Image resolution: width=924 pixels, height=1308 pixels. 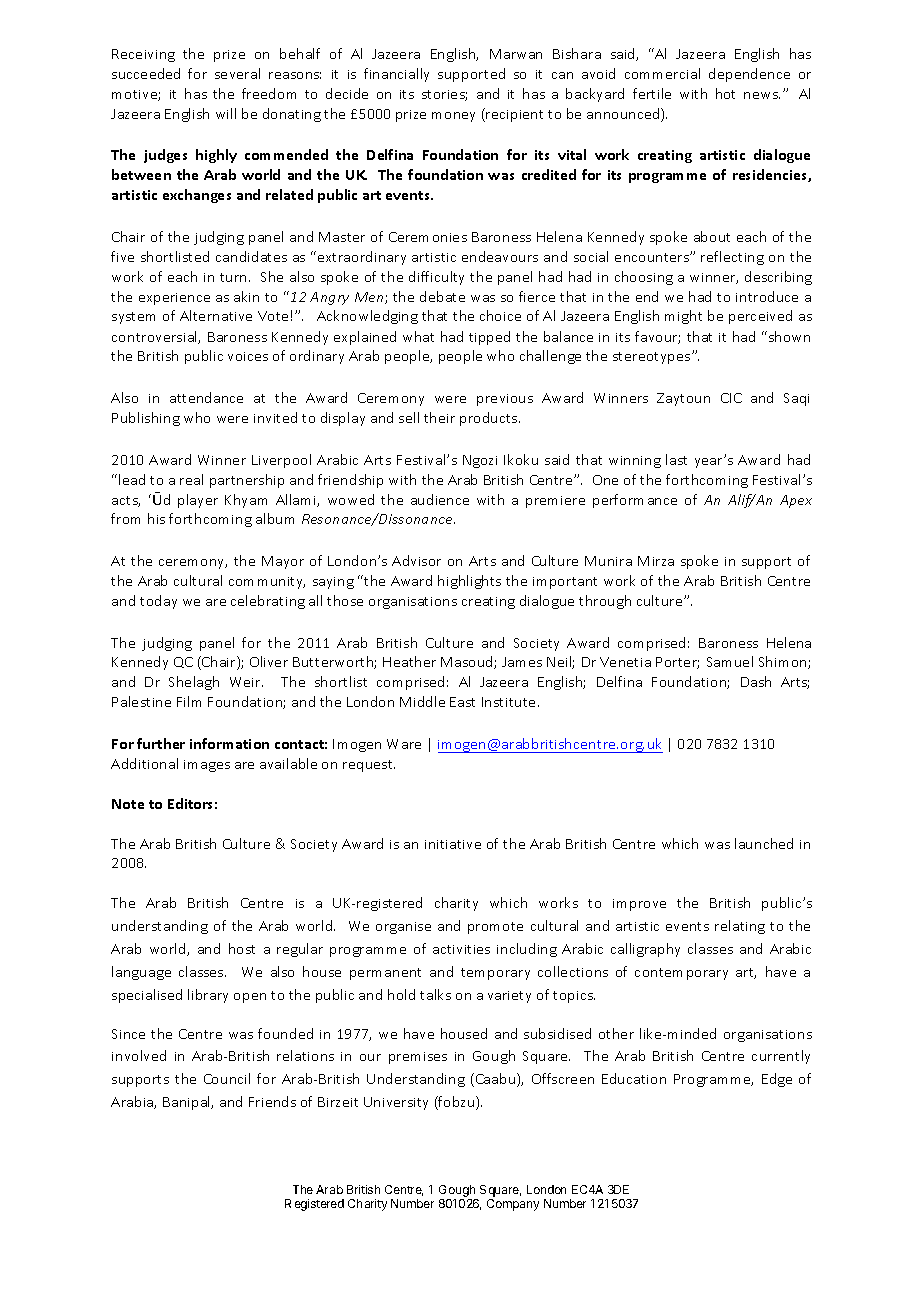 What do you see at coordinates (453, 117) in the page?
I see `money` at bounding box center [453, 117].
